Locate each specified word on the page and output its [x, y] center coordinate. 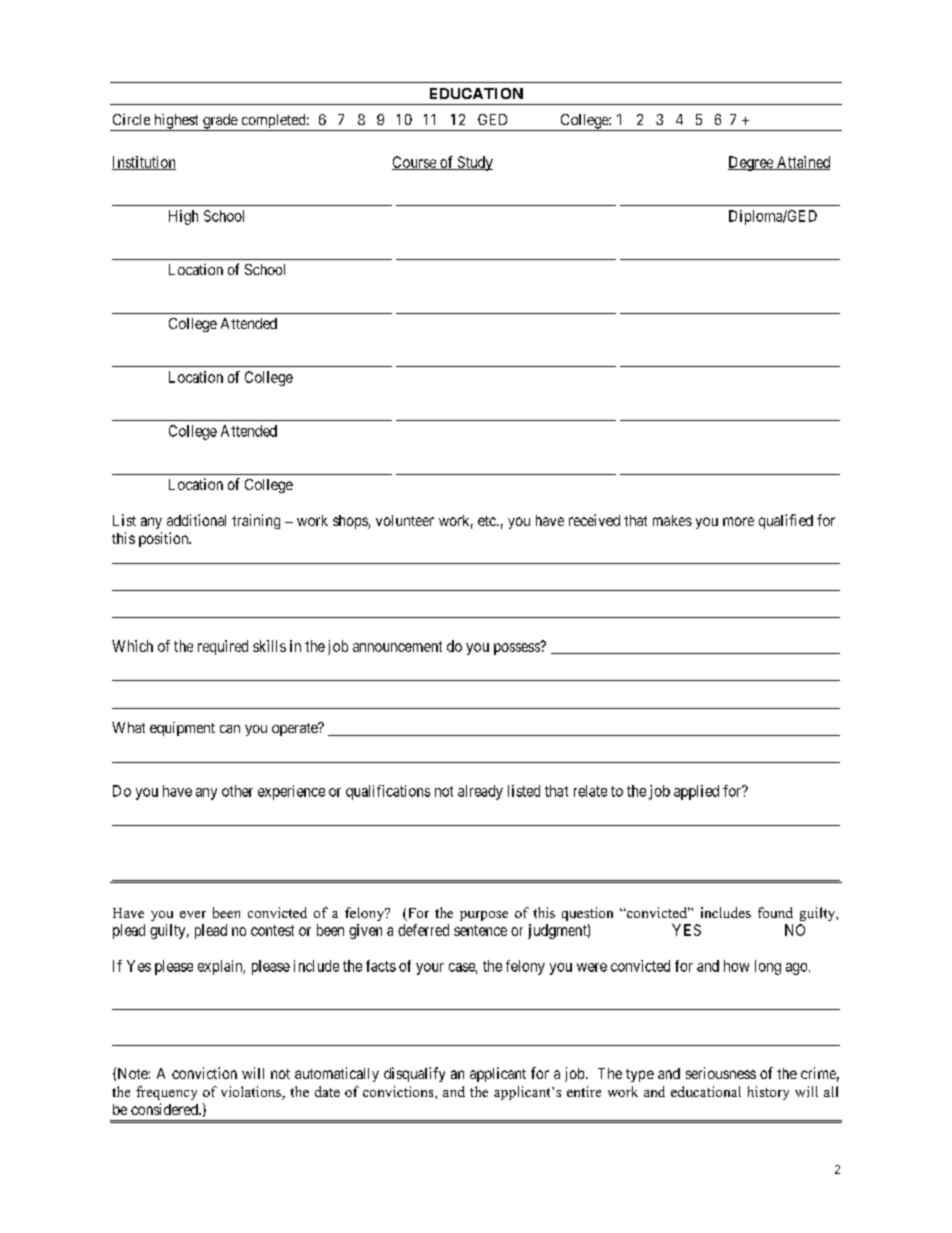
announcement [397, 646]
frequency [166, 1093]
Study [474, 163]
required [223, 647]
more [738, 521]
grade [220, 122]
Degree [751, 163]
